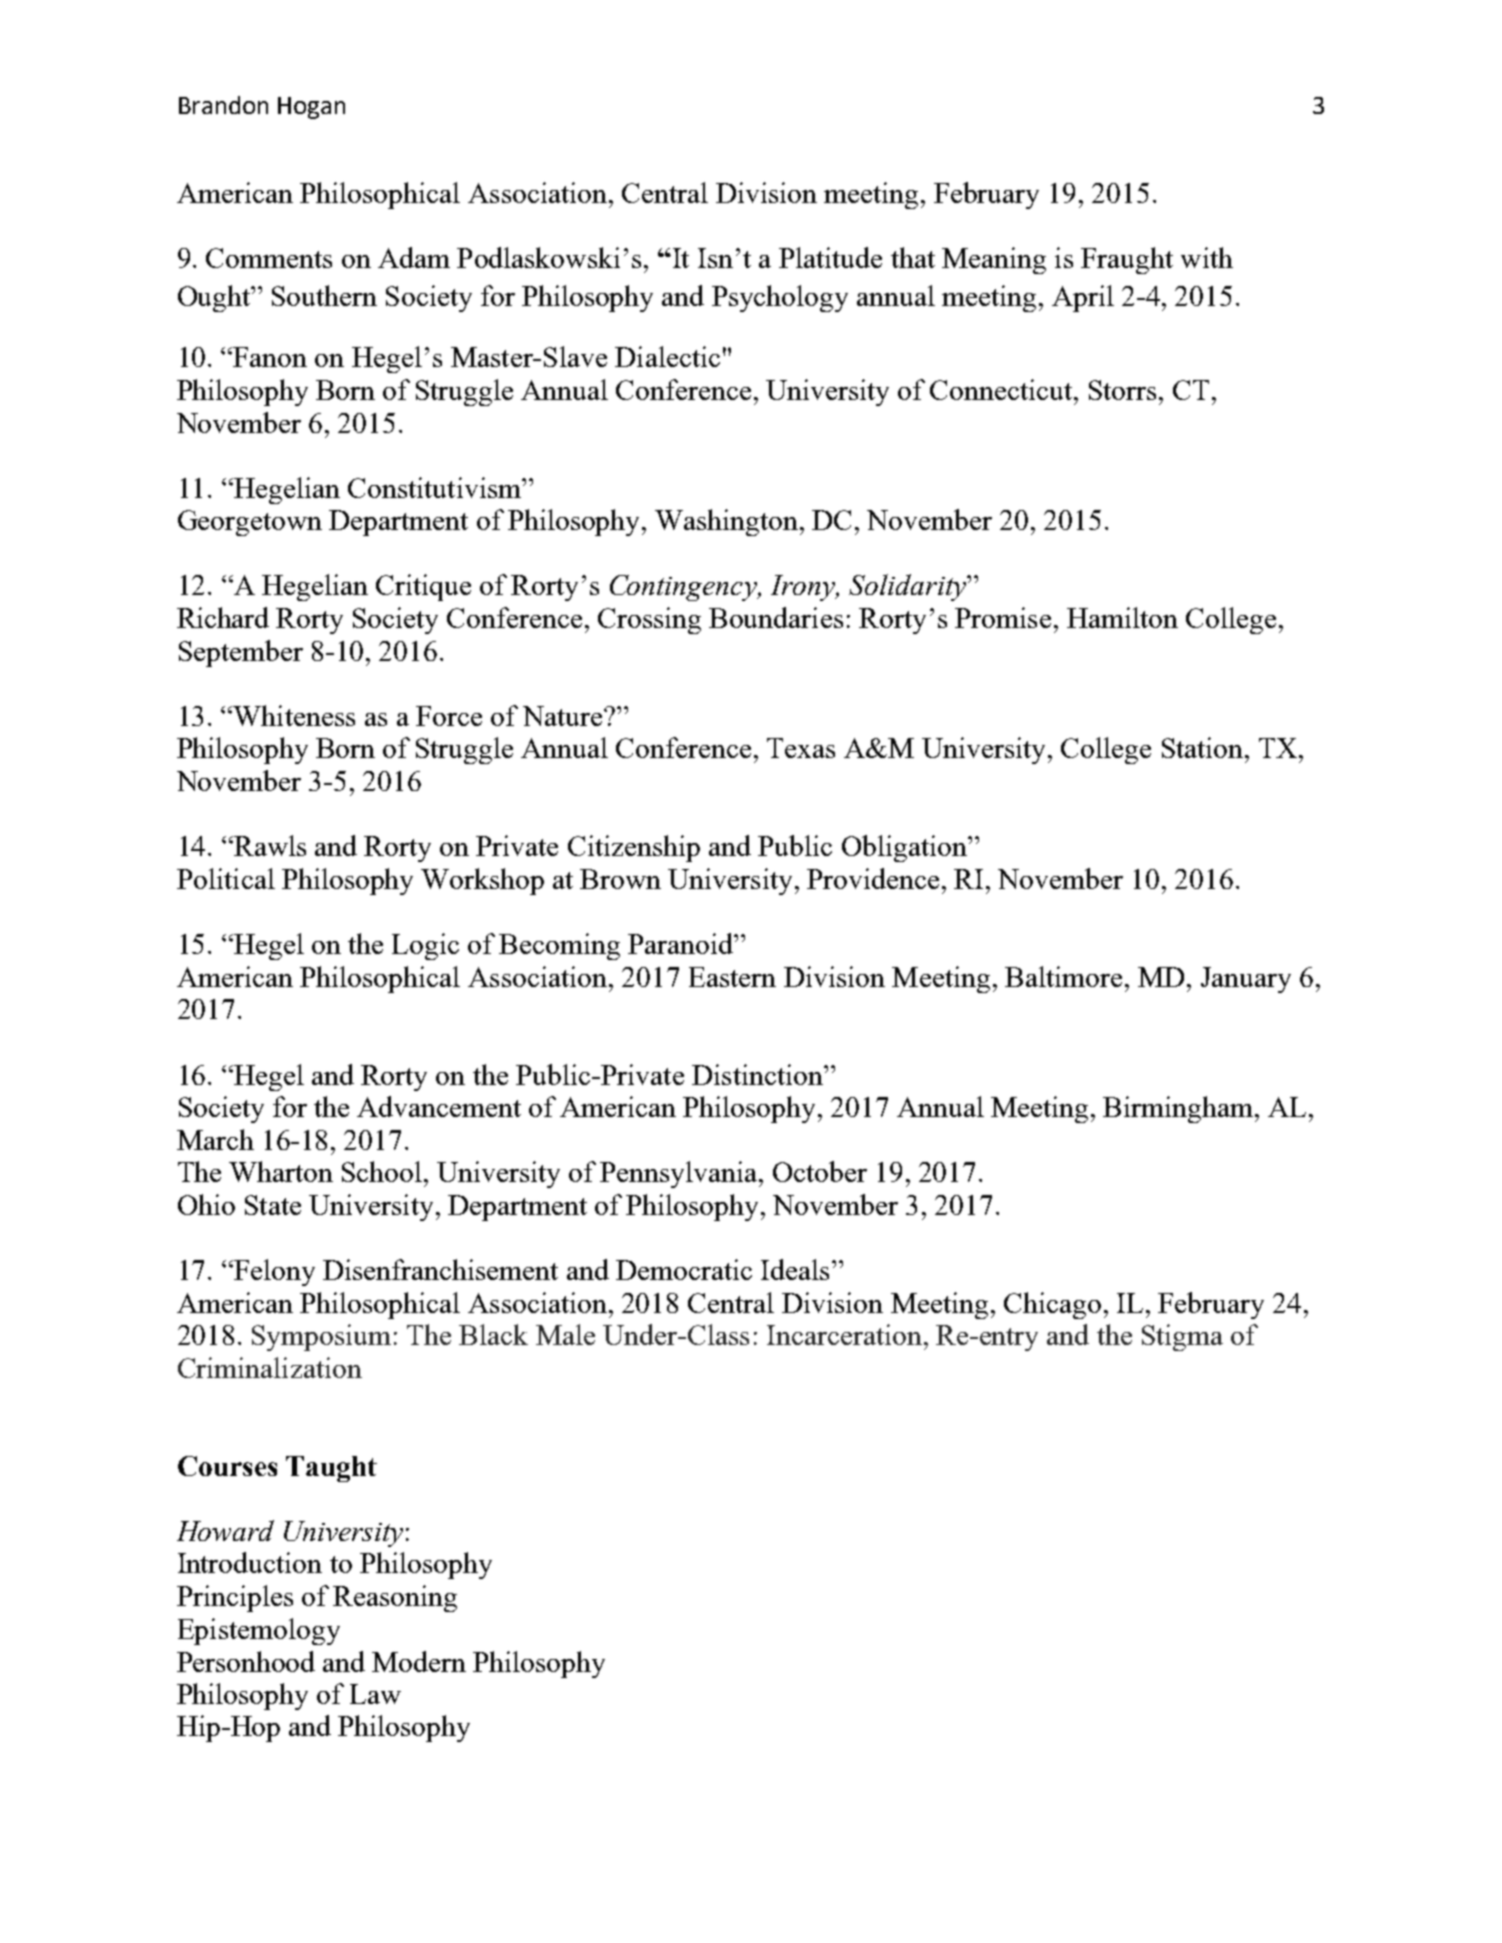  Describe the element at coordinates (726, 522) in the image. I see `Washington` at that location.
